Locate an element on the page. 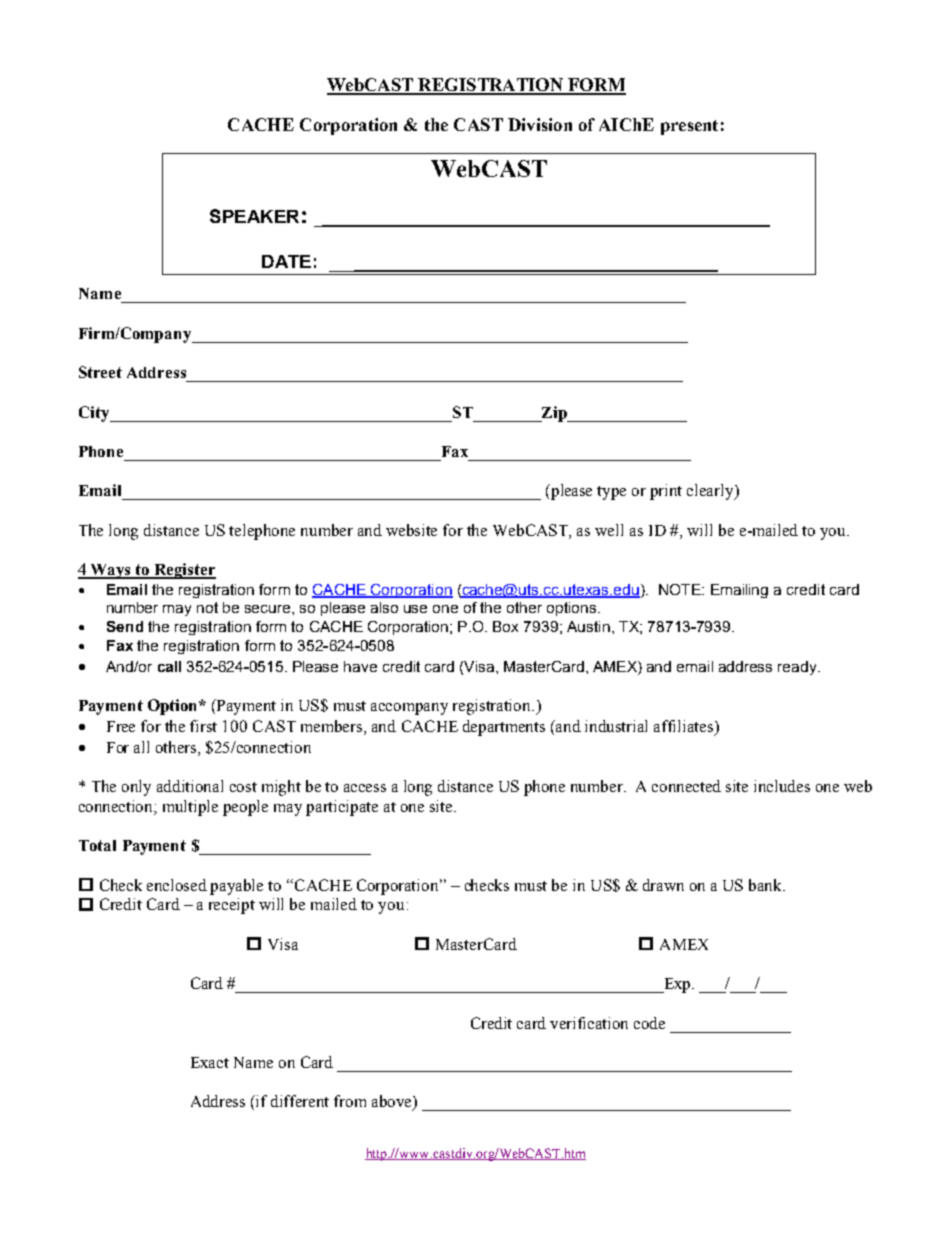 The image size is (952, 1233). DATE is located at coordinates (286, 261).
